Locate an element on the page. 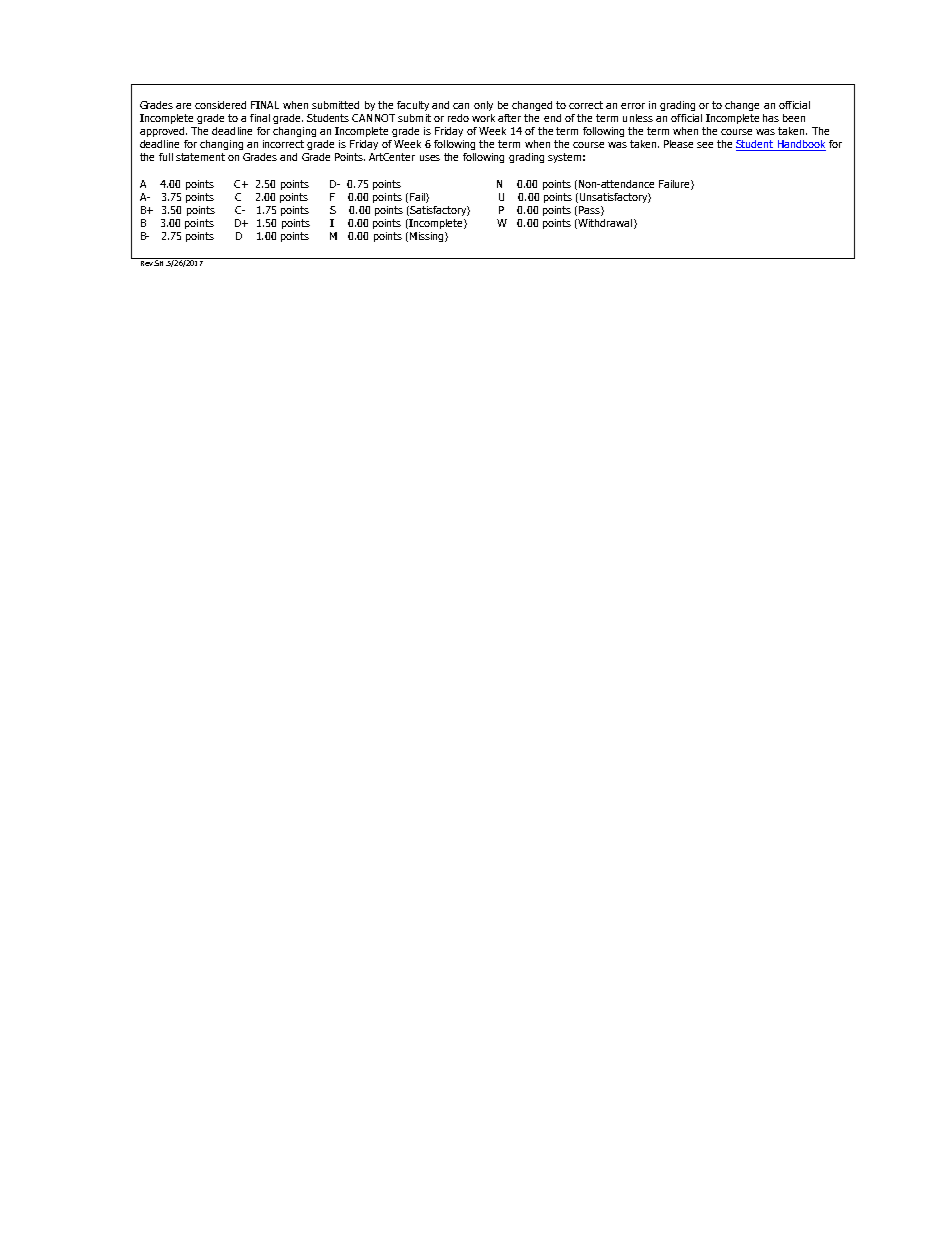 The width and height of the image is (952, 1233). see is located at coordinates (705, 145).
